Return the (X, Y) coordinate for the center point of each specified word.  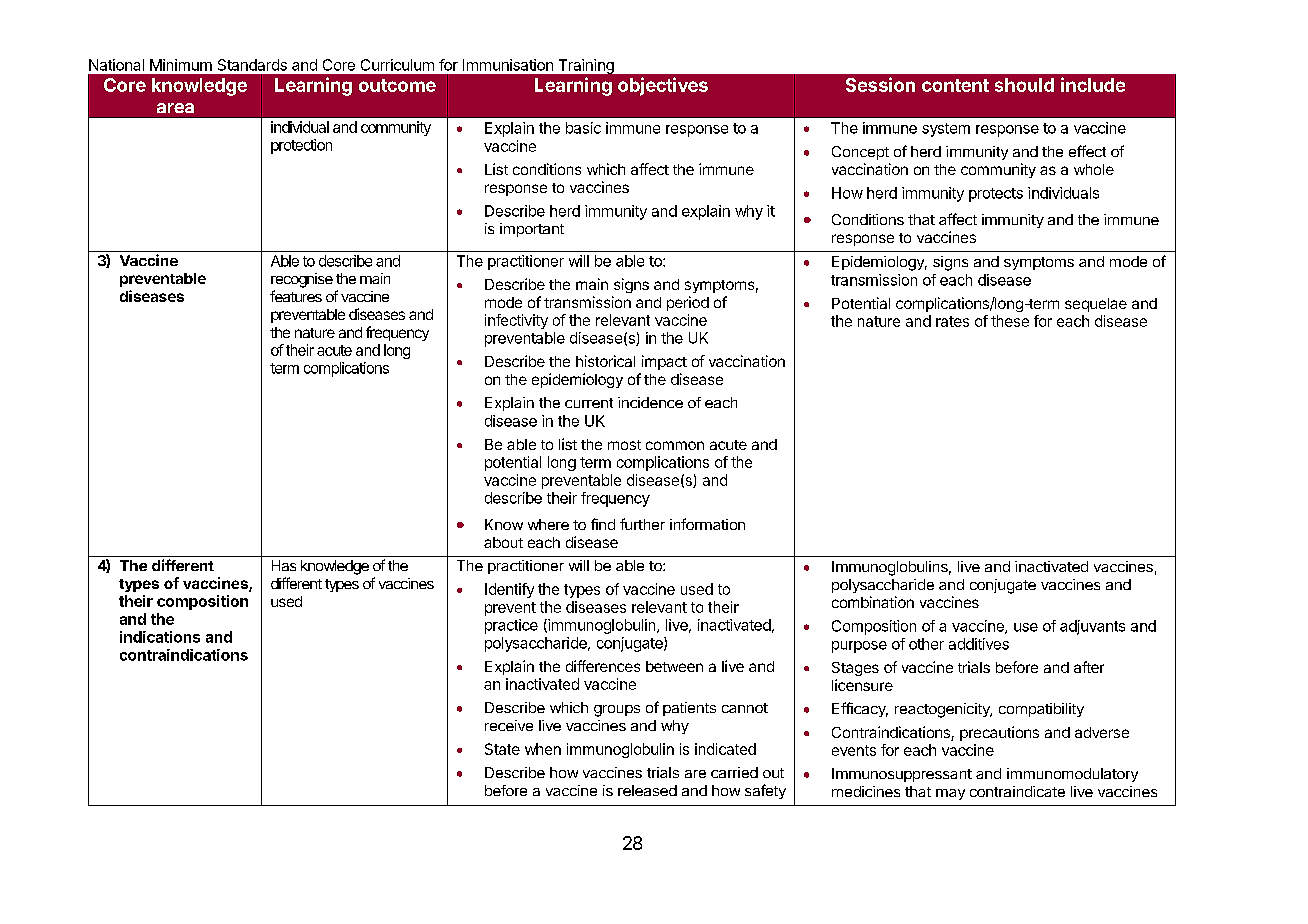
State (502, 749)
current (589, 403)
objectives (663, 86)
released (647, 790)
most (624, 445)
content (955, 85)
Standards (252, 65)
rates (952, 321)
